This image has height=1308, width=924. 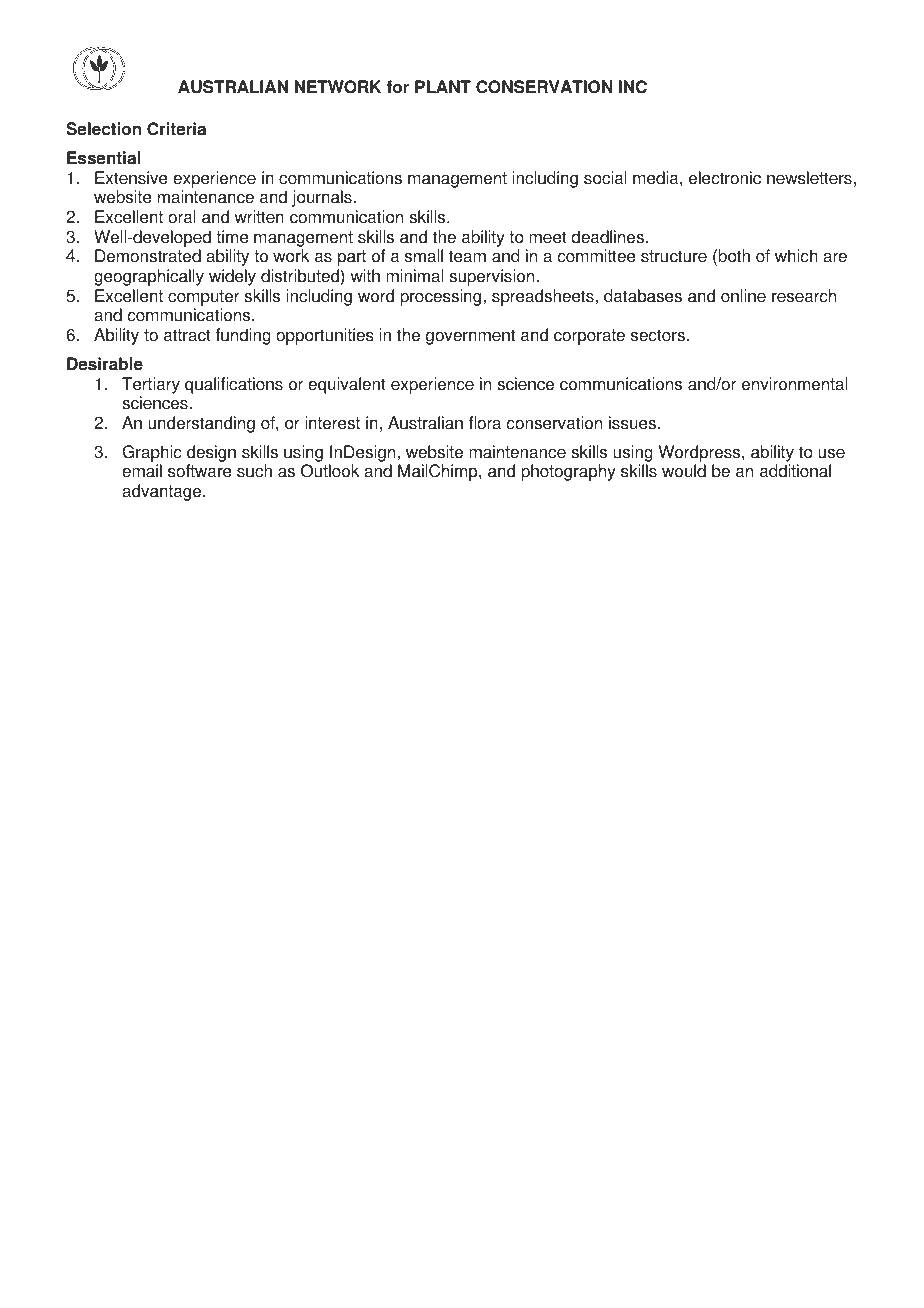 What do you see at coordinates (743, 296) in the image?
I see `online` at bounding box center [743, 296].
